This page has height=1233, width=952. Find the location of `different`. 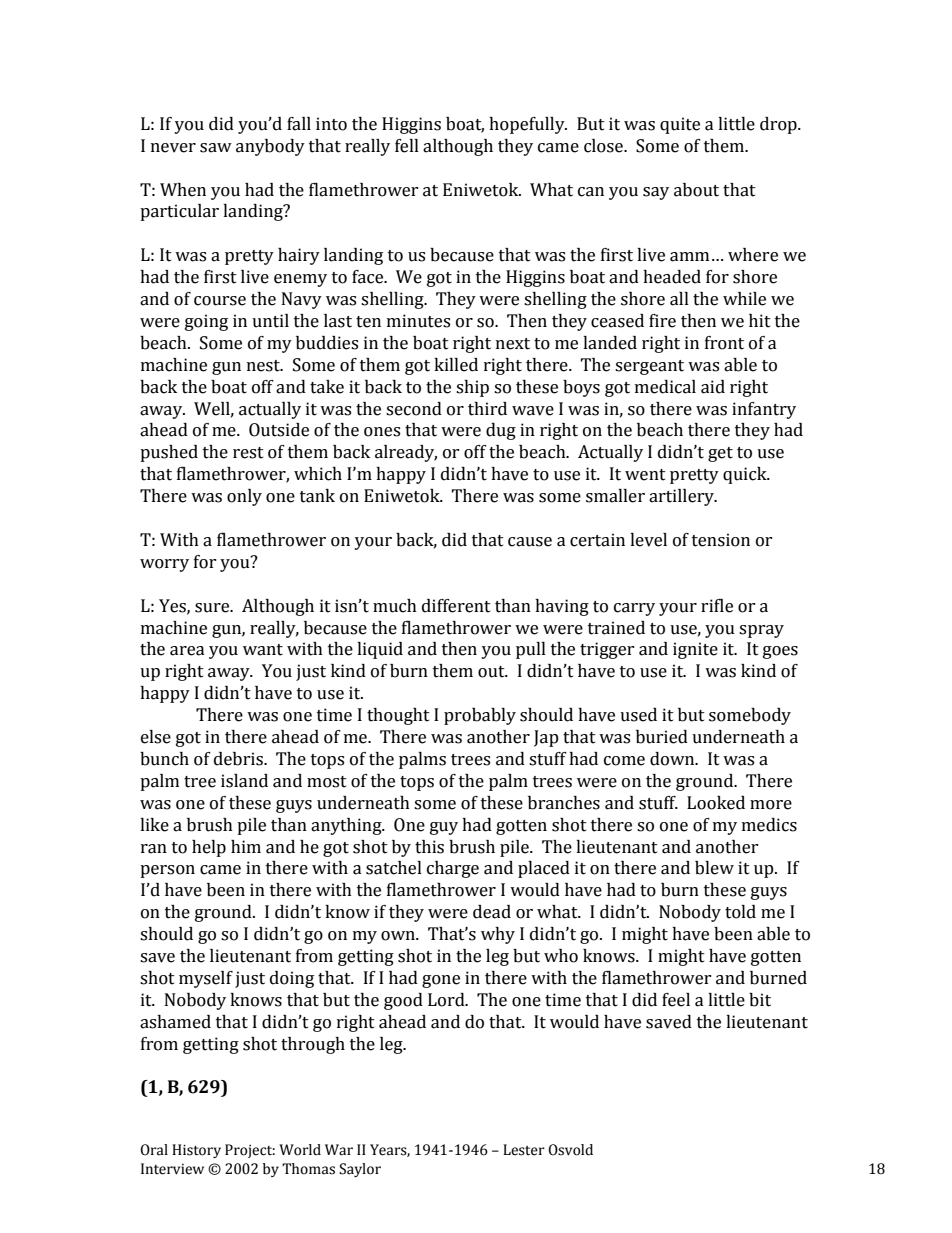

different is located at coordinates (456, 606).
